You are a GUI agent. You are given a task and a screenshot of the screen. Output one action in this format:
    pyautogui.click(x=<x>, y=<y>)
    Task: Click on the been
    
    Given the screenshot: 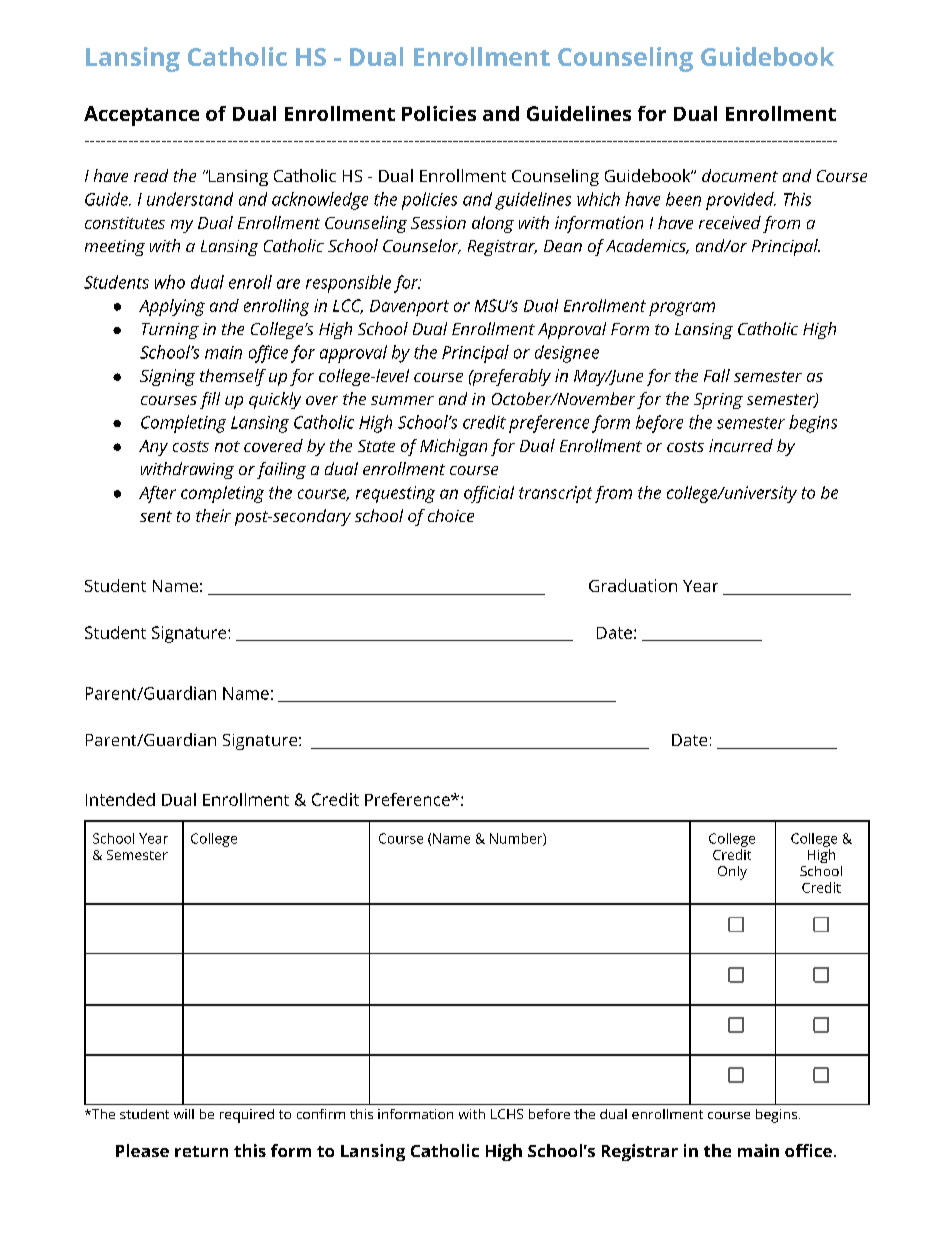 What is the action you would take?
    pyautogui.click(x=683, y=199)
